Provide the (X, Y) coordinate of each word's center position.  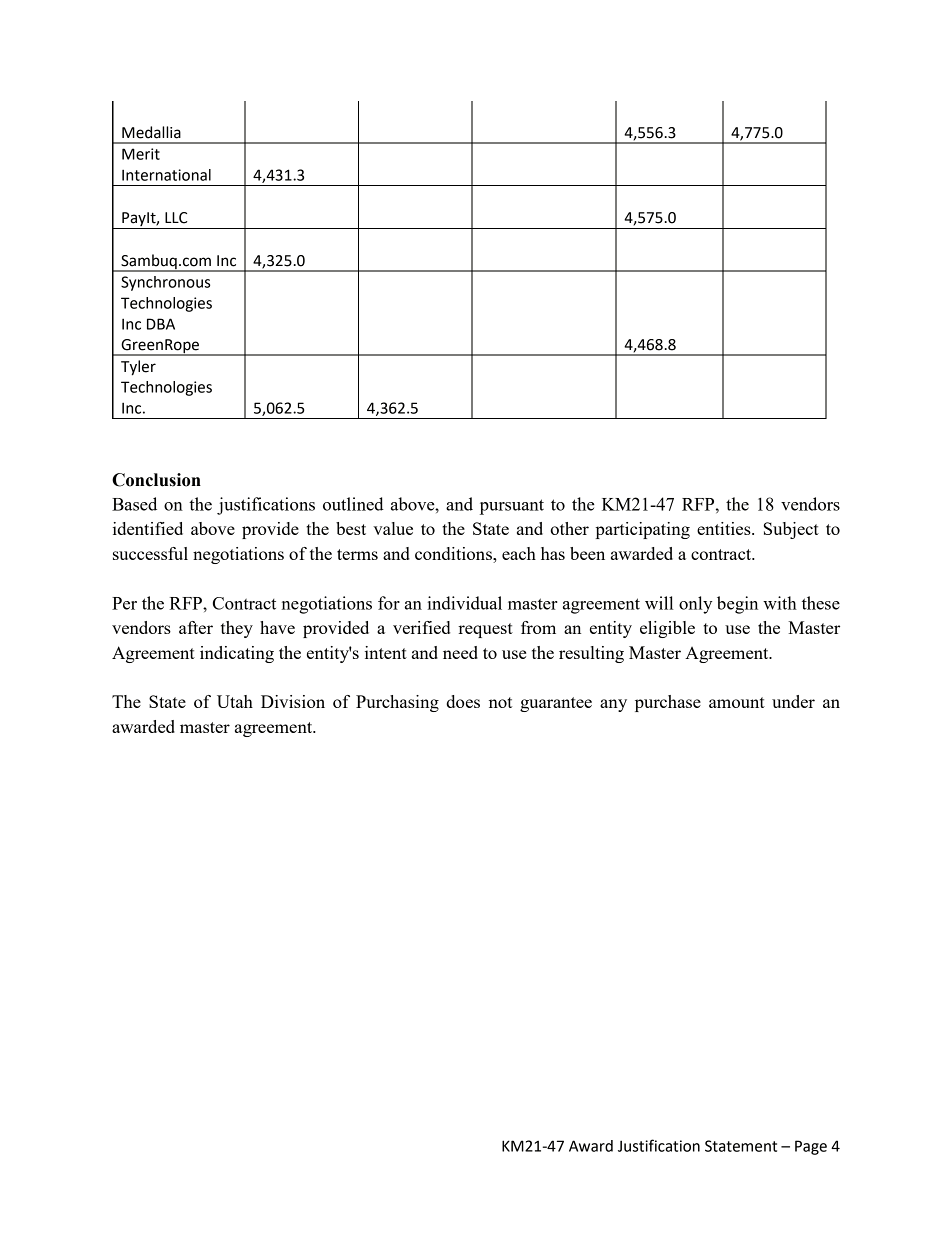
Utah (235, 701)
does (463, 701)
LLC (176, 218)
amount (737, 702)
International (166, 175)
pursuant (512, 507)
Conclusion (156, 480)
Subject (791, 530)
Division (293, 701)
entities (725, 528)
